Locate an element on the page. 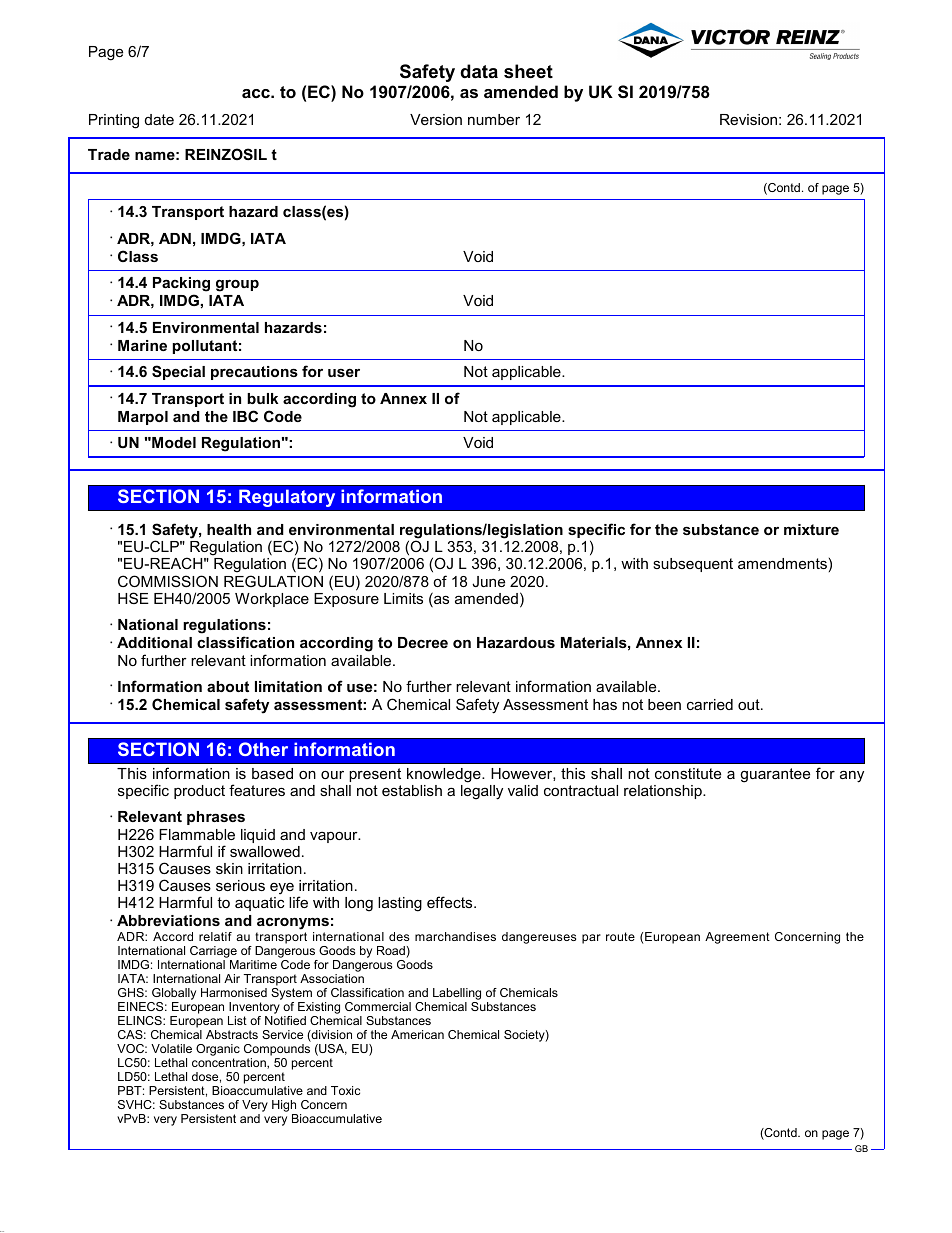 The image size is (952, 1233). knowledge is located at coordinates (445, 775).
